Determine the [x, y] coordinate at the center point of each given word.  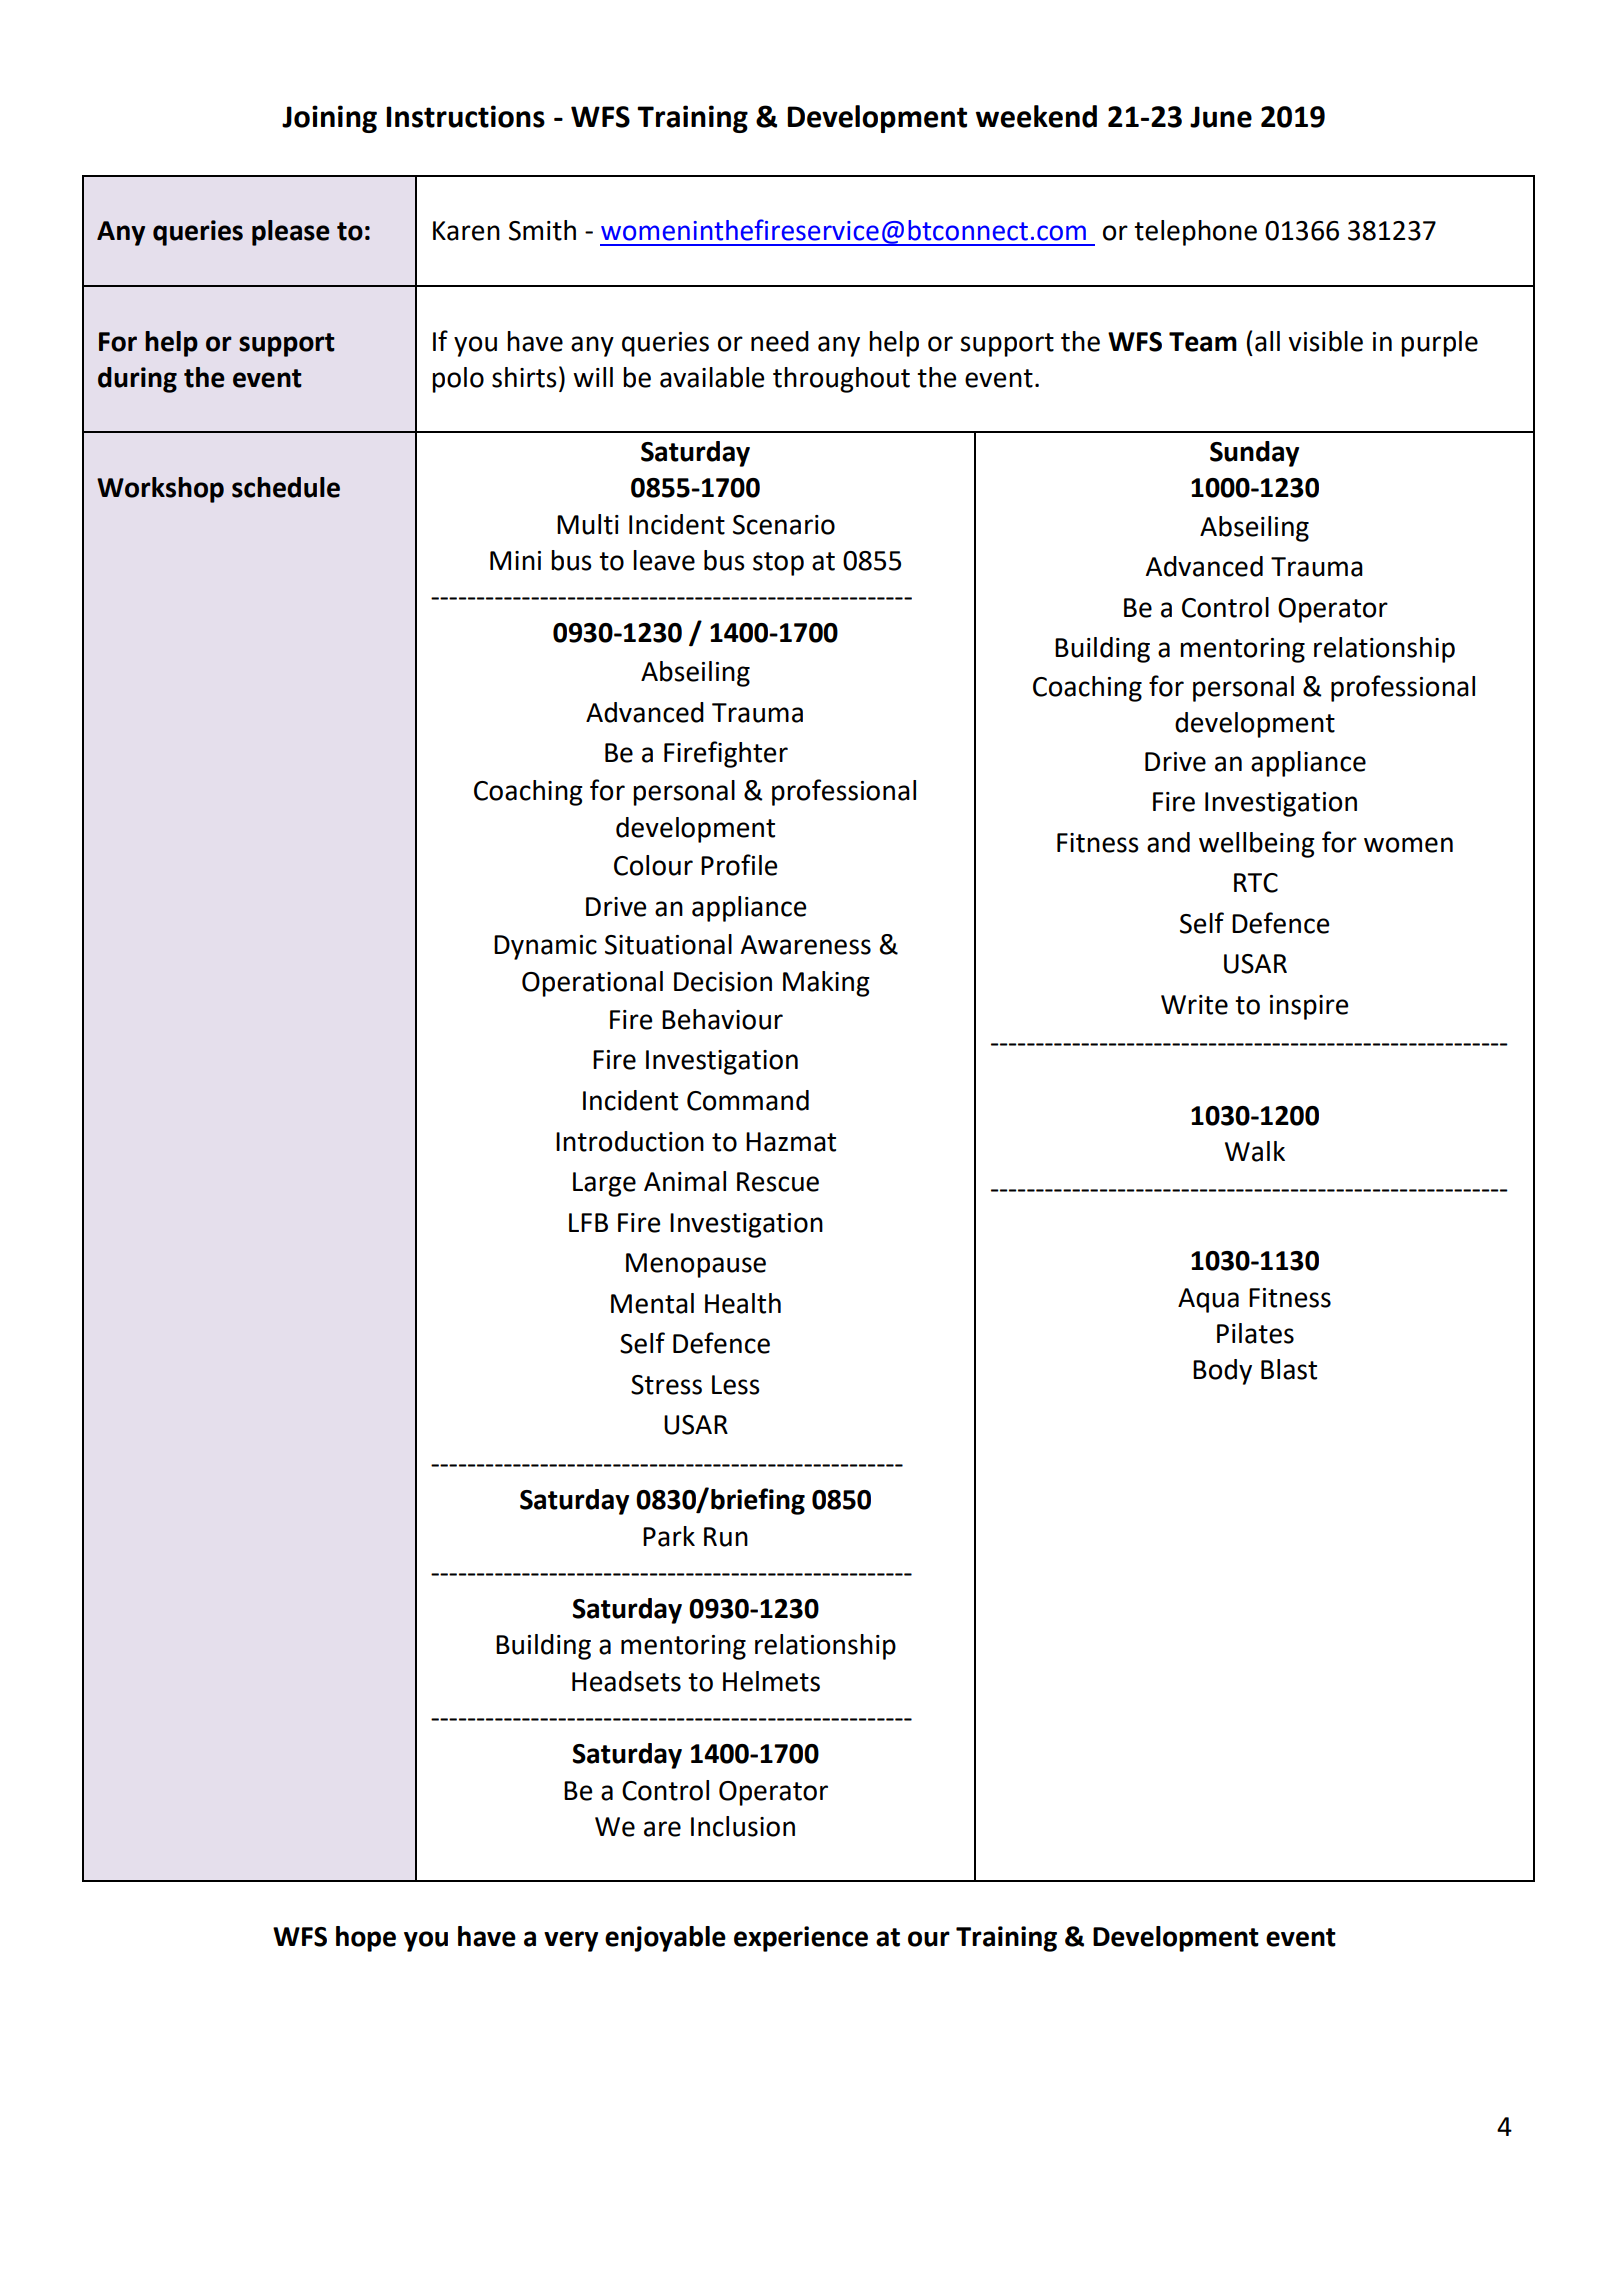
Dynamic [545, 947]
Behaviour [722, 1019]
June [1221, 117]
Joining [329, 119]
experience [801, 1939]
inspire [1309, 1007]
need [780, 341]
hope [366, 1939]
